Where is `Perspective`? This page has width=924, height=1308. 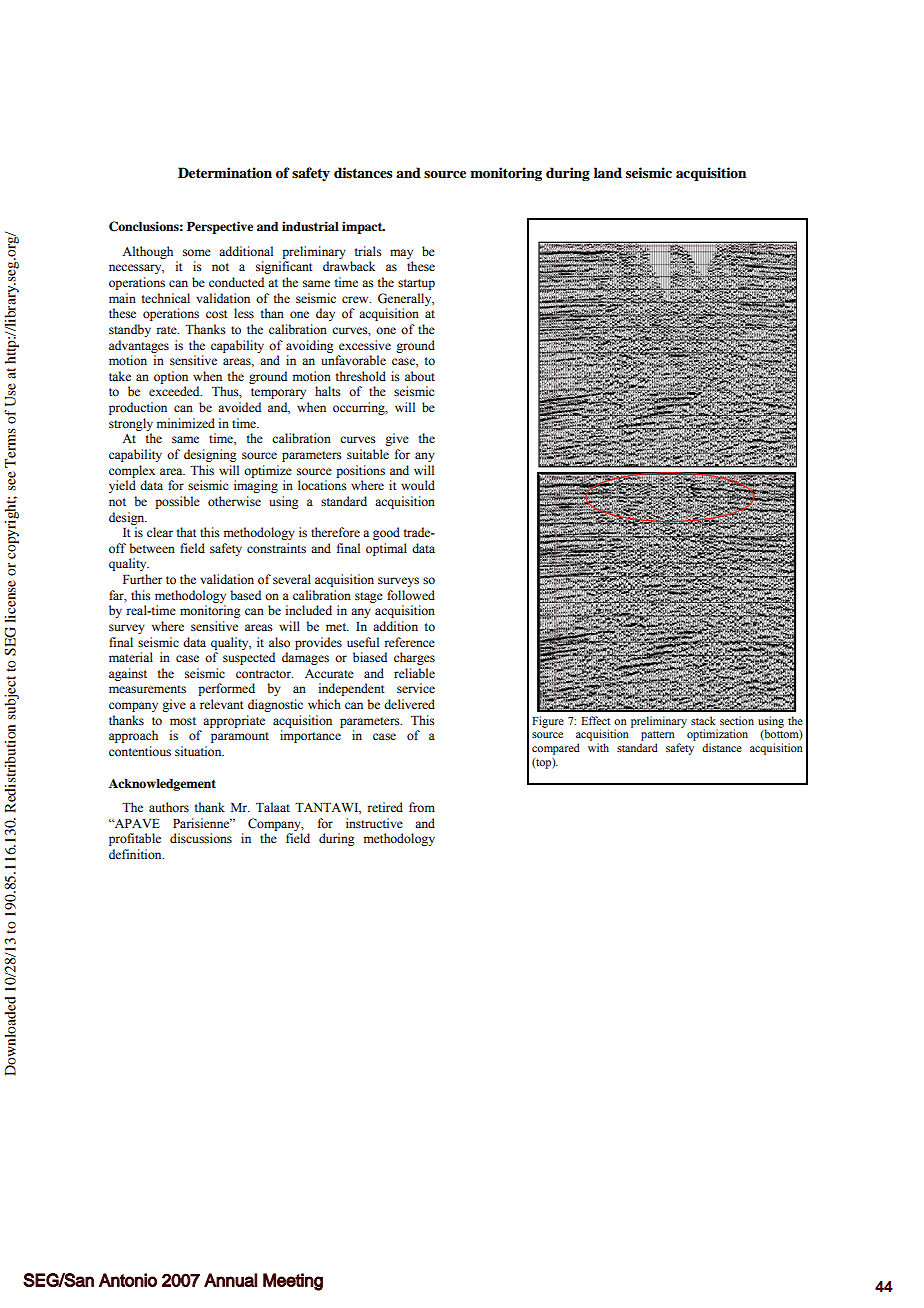
Perspective is located at coordinates (220, 227).
